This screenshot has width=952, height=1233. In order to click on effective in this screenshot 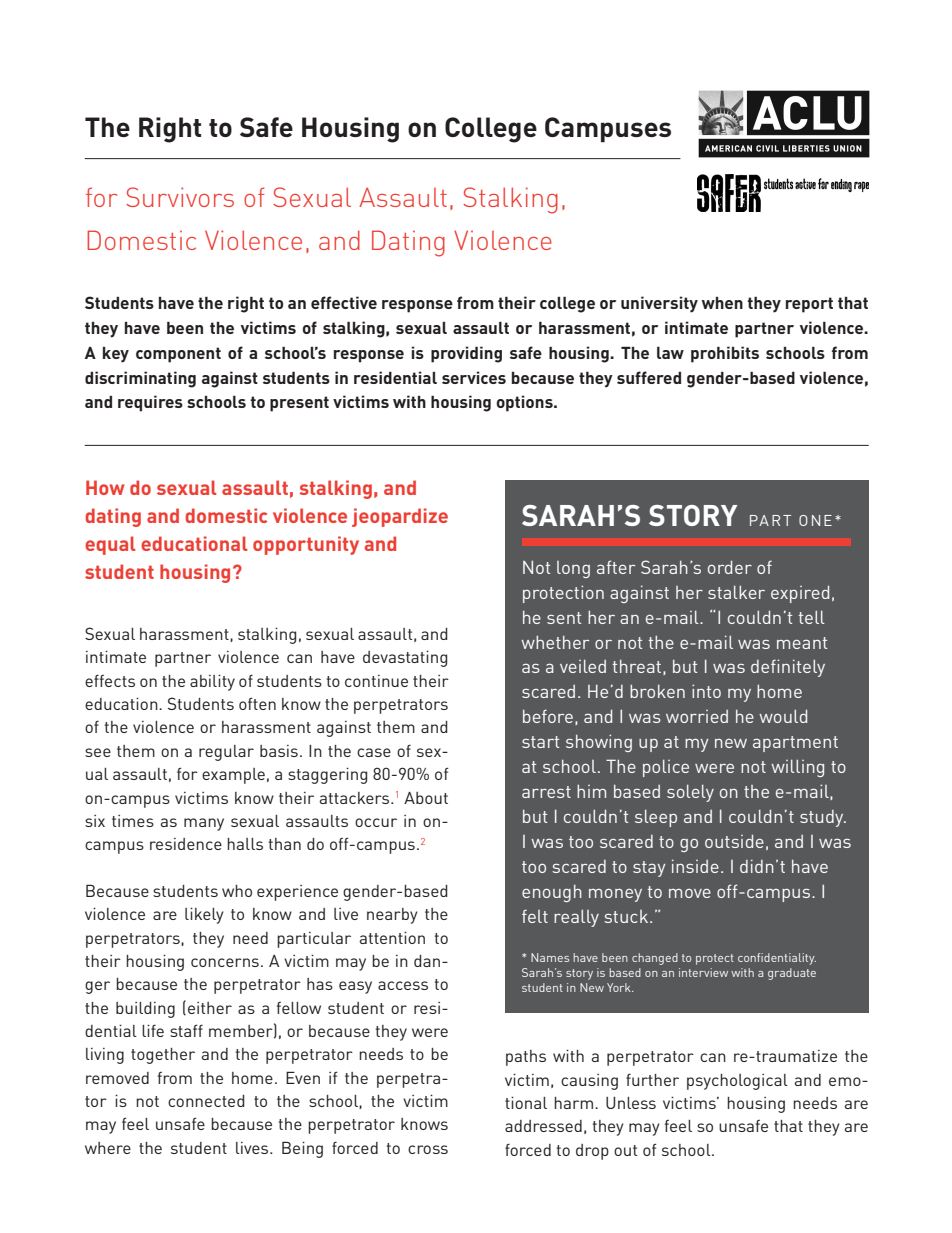, I will do `click(344, 302)`.
